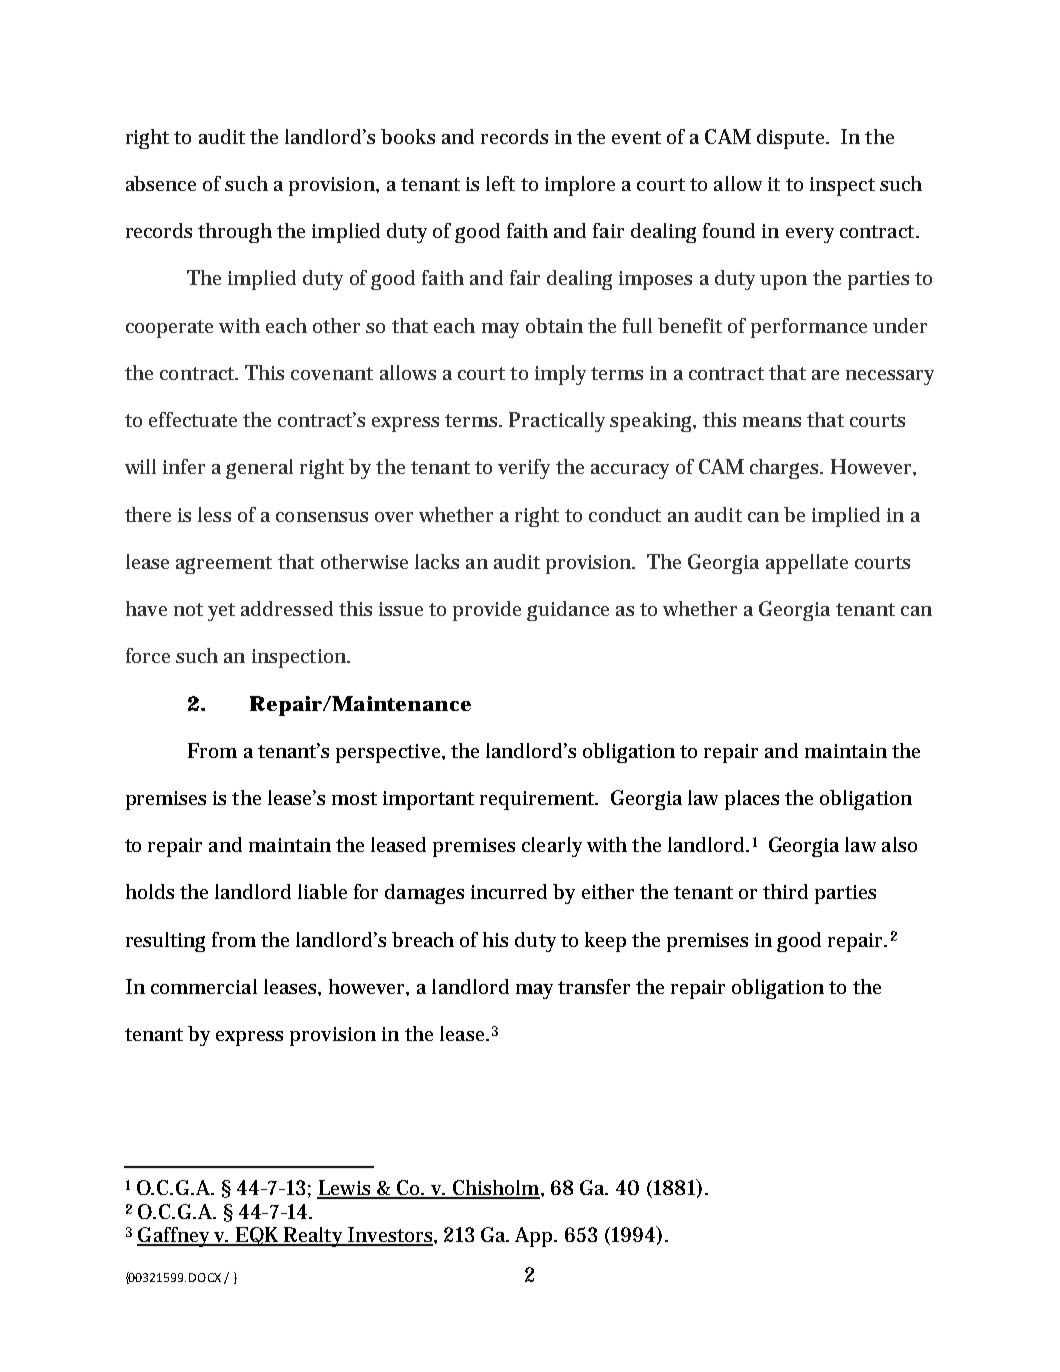 The width and height of the page is (1060, 1372). I want to click on places, so click(752, 800).
